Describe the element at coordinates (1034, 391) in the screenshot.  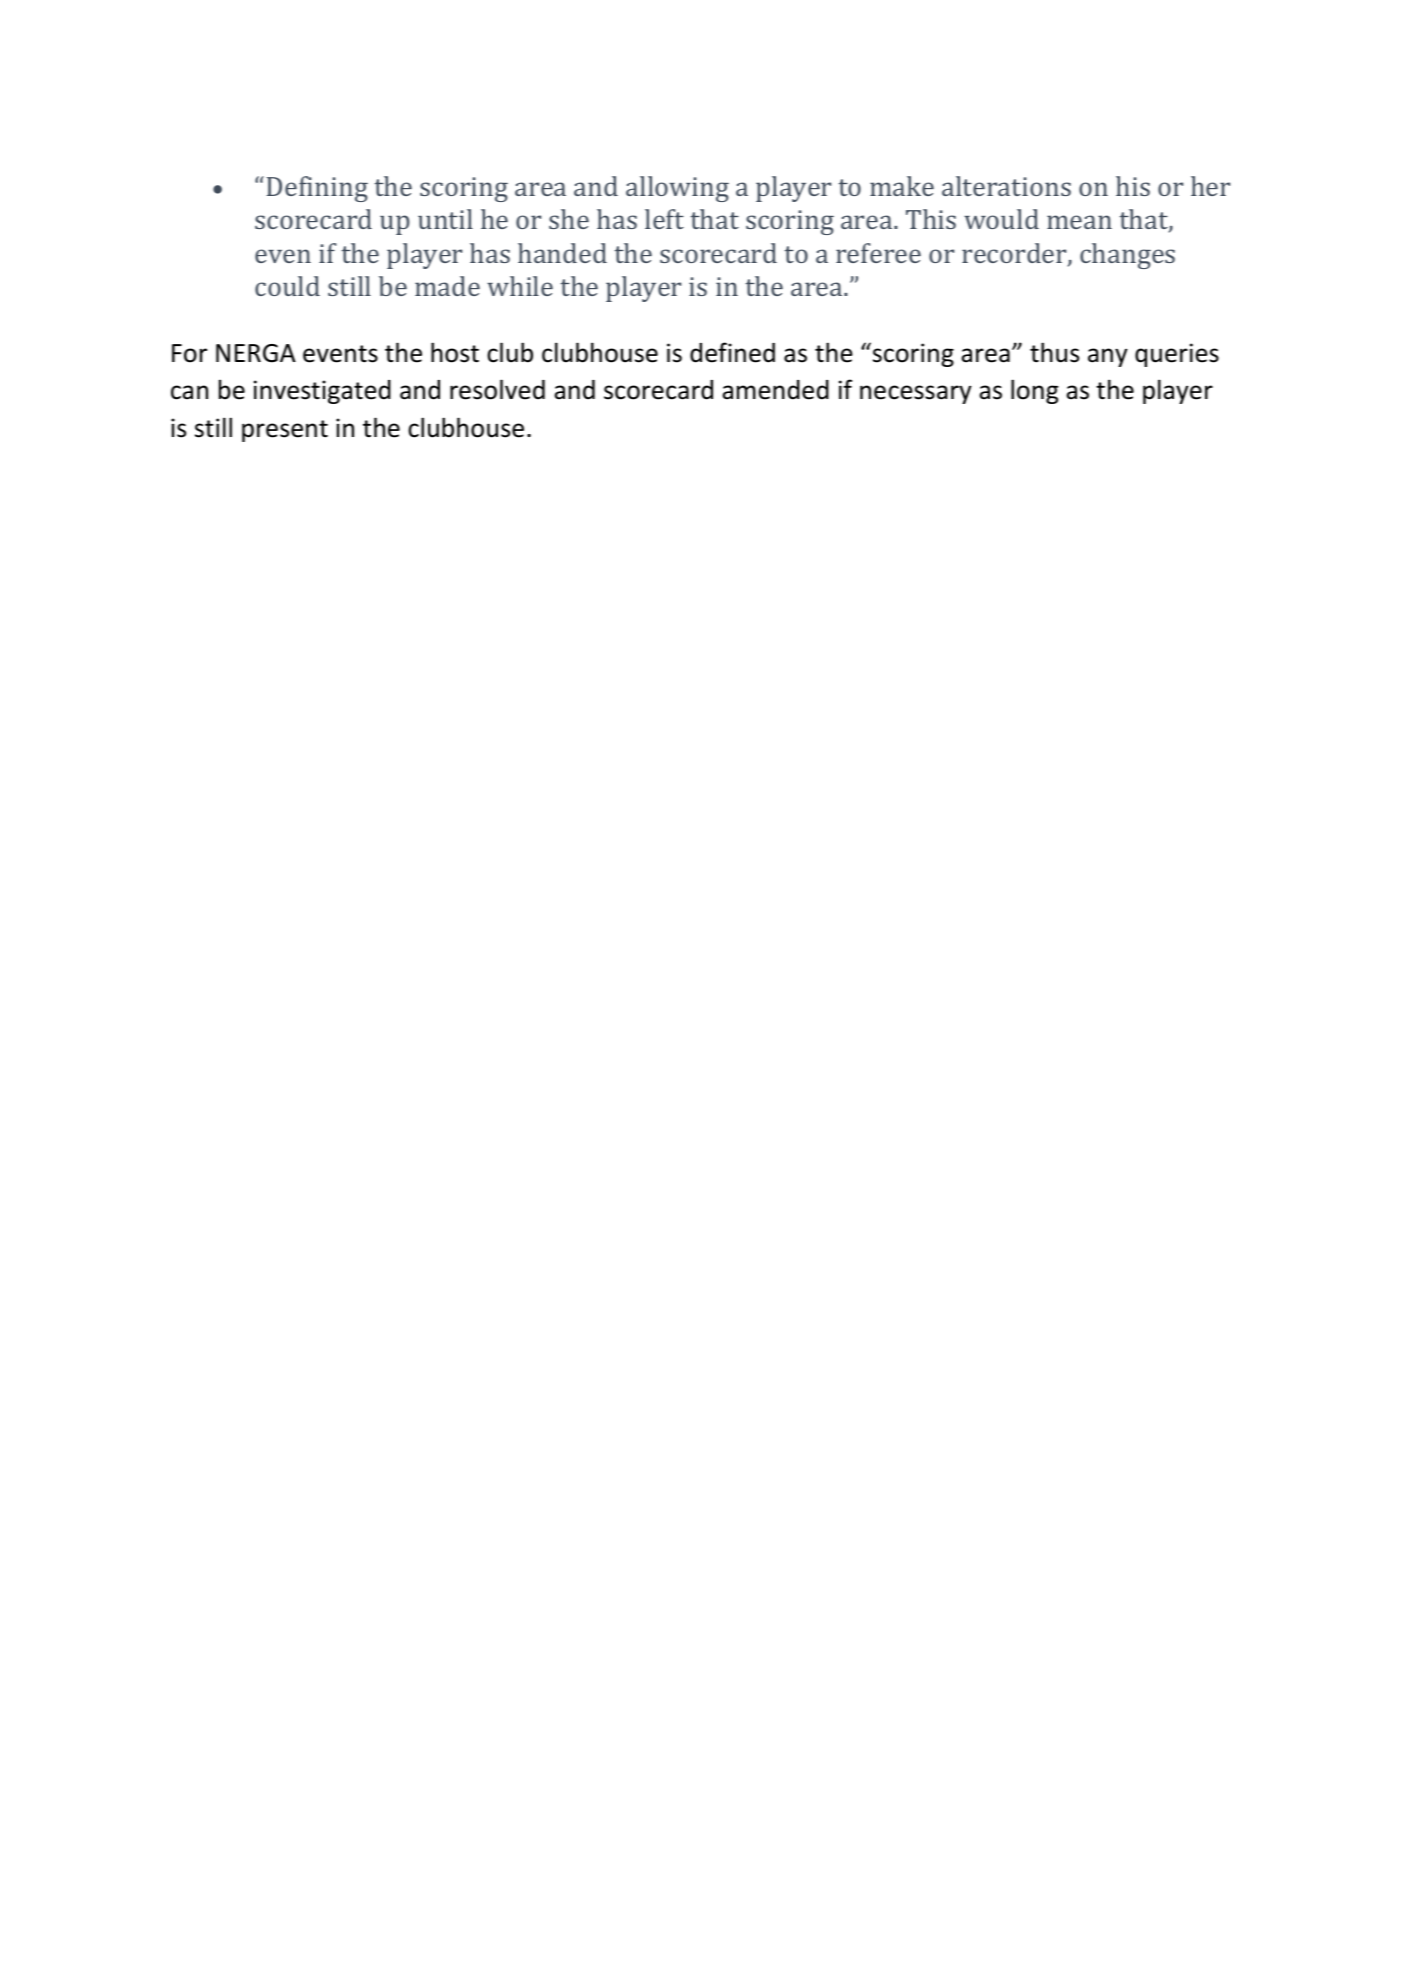
I see `long` at that location.
